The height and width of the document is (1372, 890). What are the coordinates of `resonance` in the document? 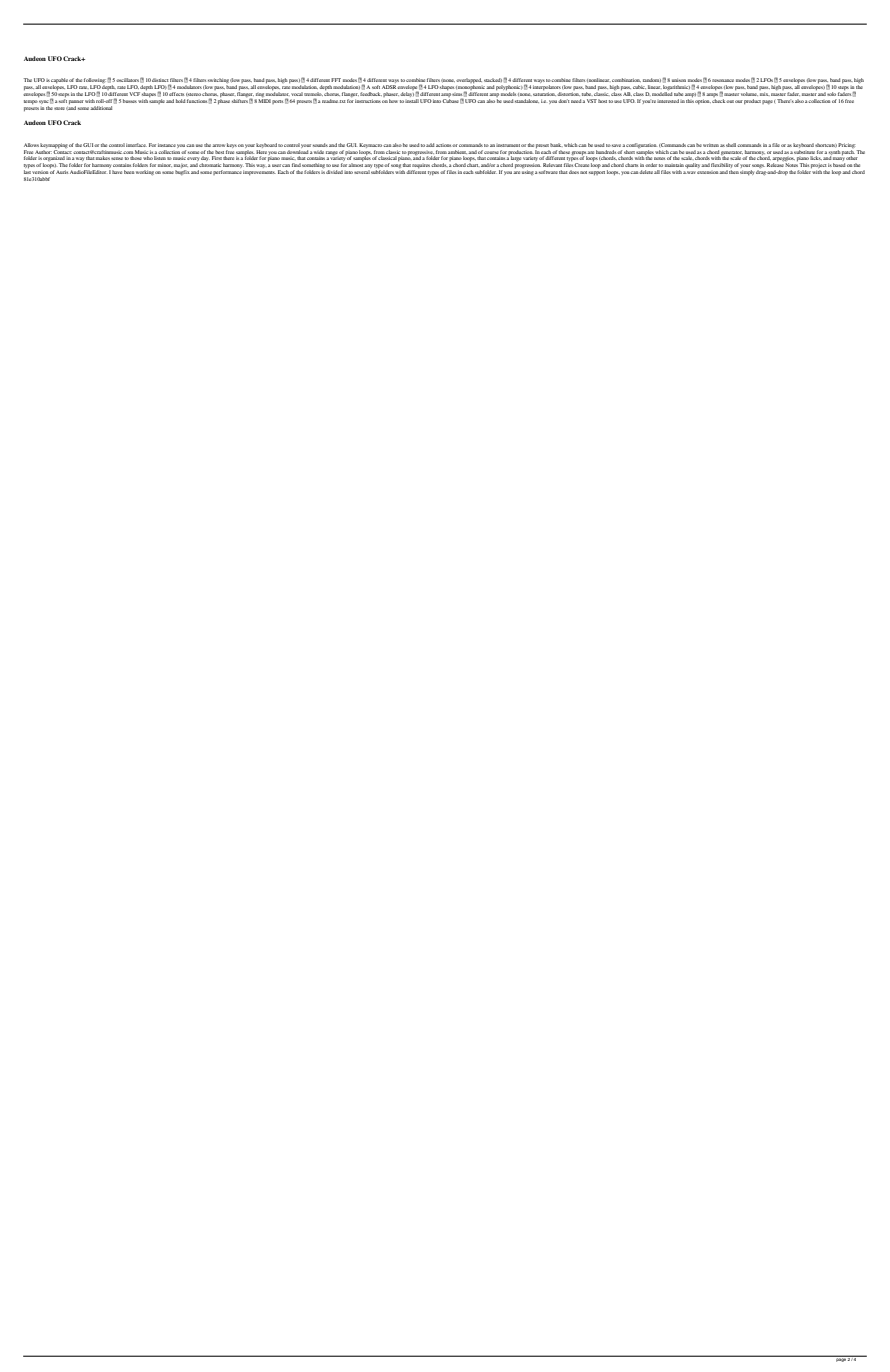 It's located at (723, 80).
